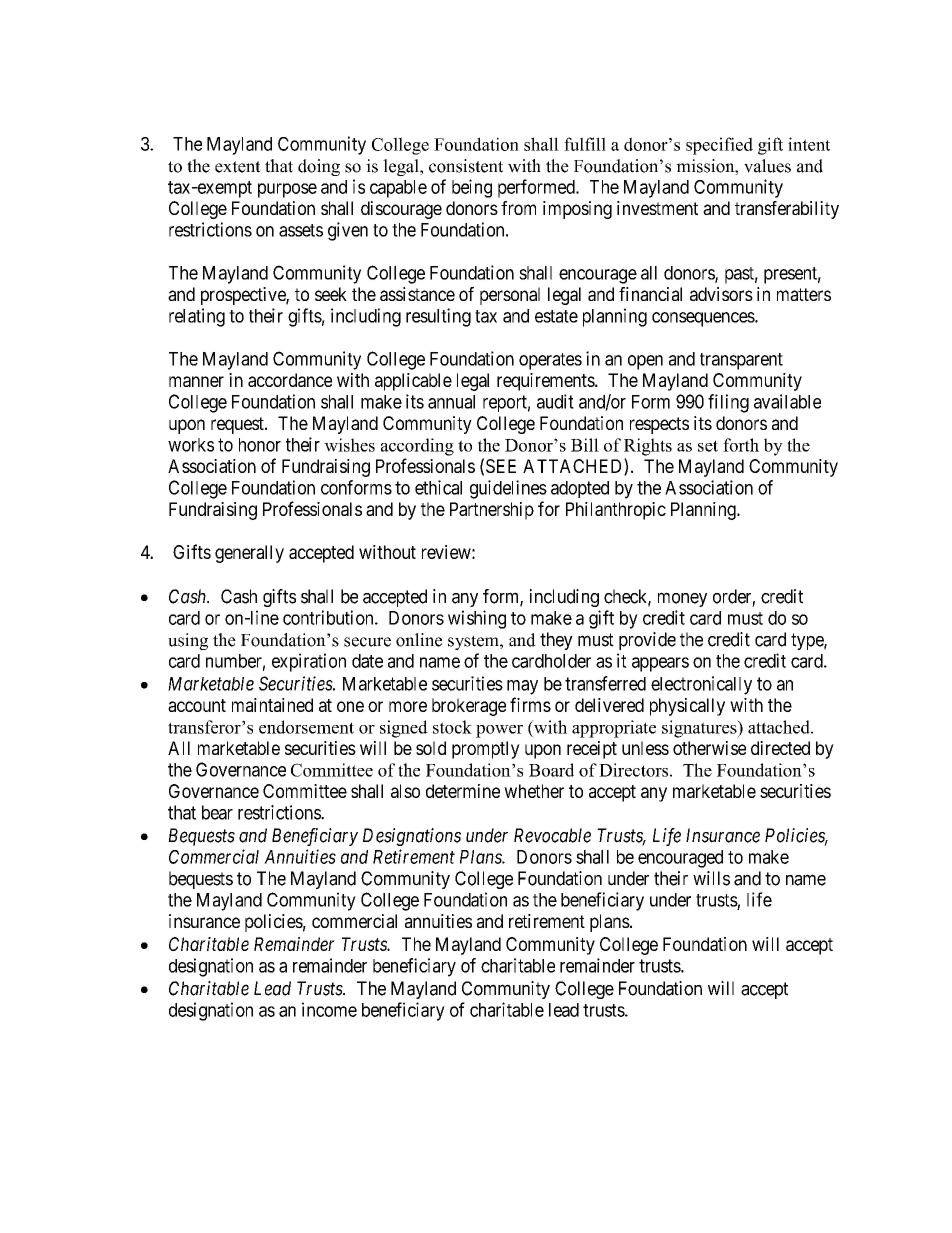 Image resolution: width=952 pixels, height=1233 pixels. What do you see at coordinates (477, 619) in the screenshot?
I see `wishing` at bounding box center [477, 619].
